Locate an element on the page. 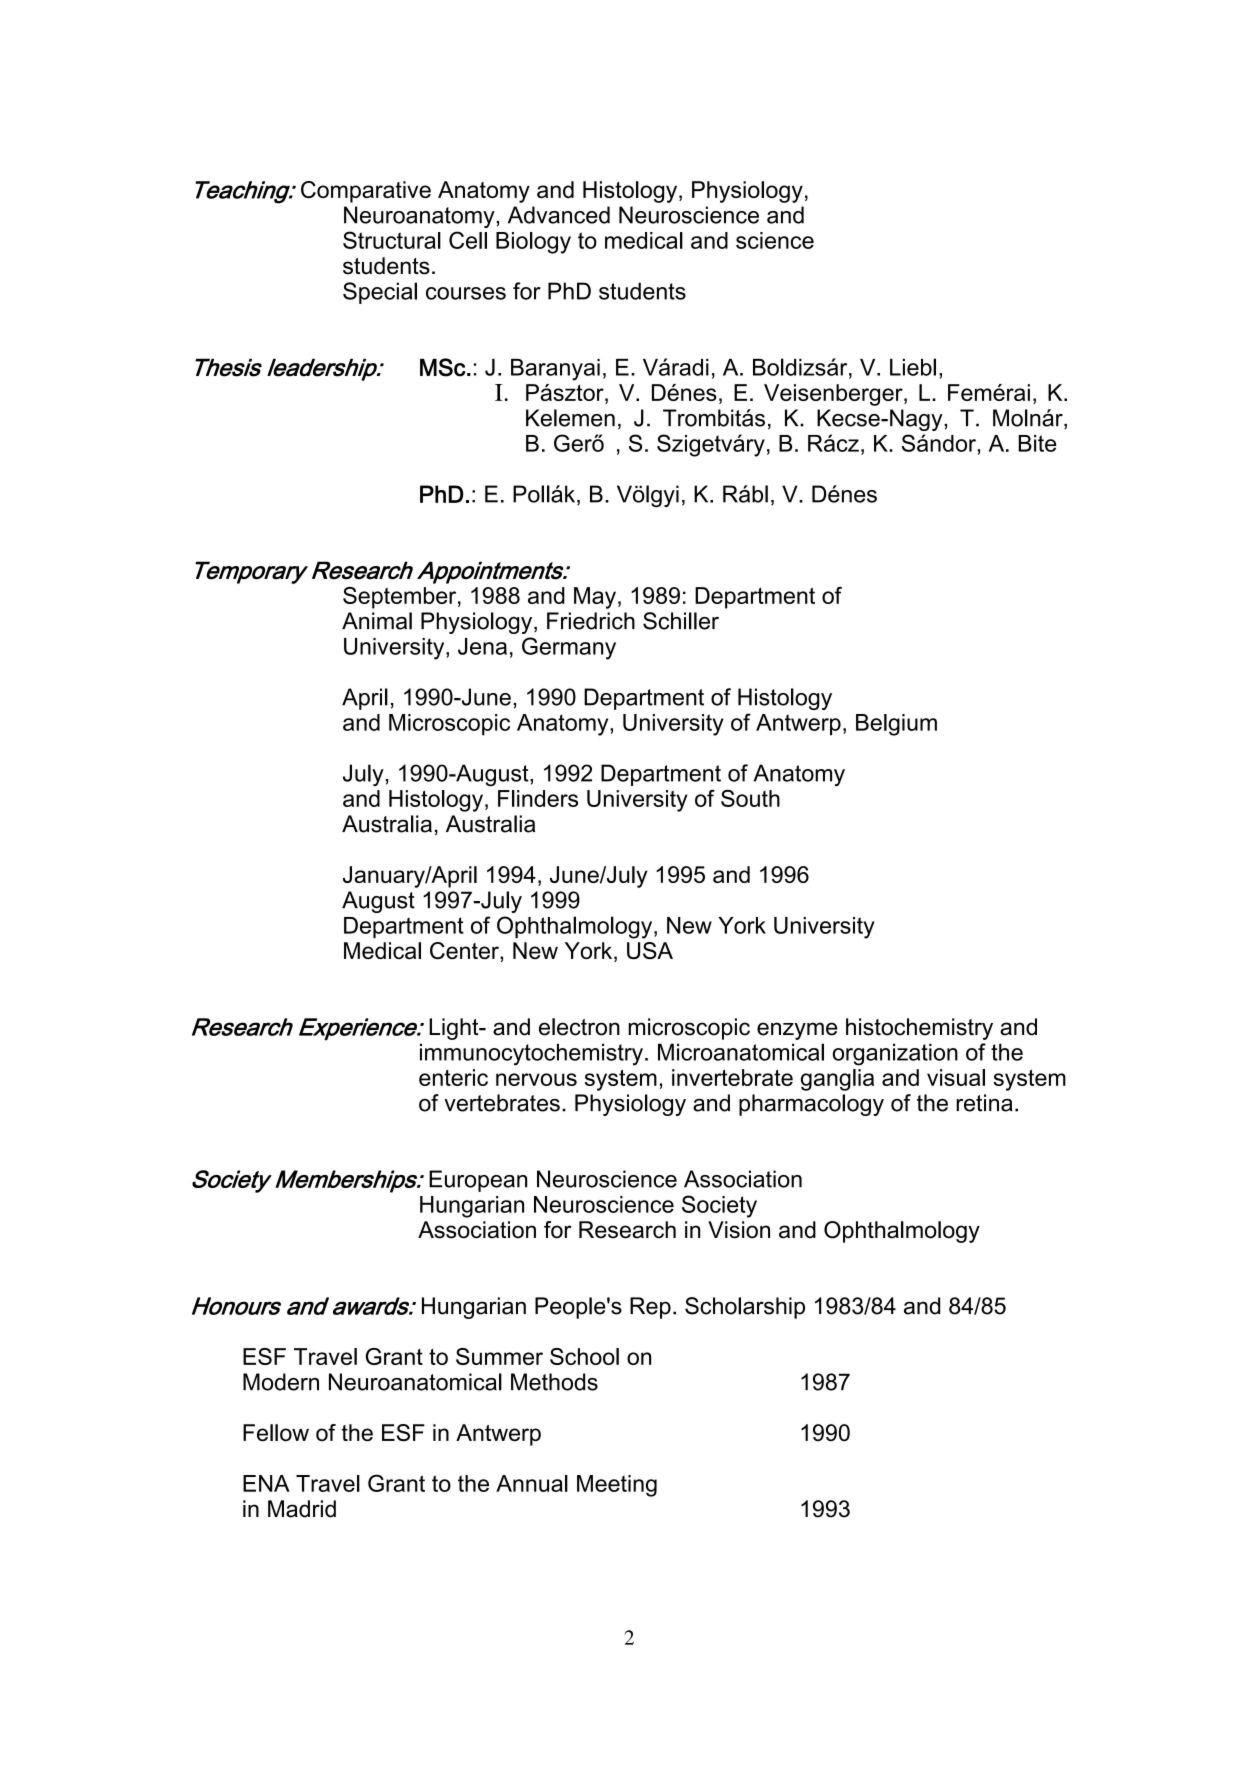 The width and height of the page is (1258, 1780). Center is located at coordinates (465, 951).
